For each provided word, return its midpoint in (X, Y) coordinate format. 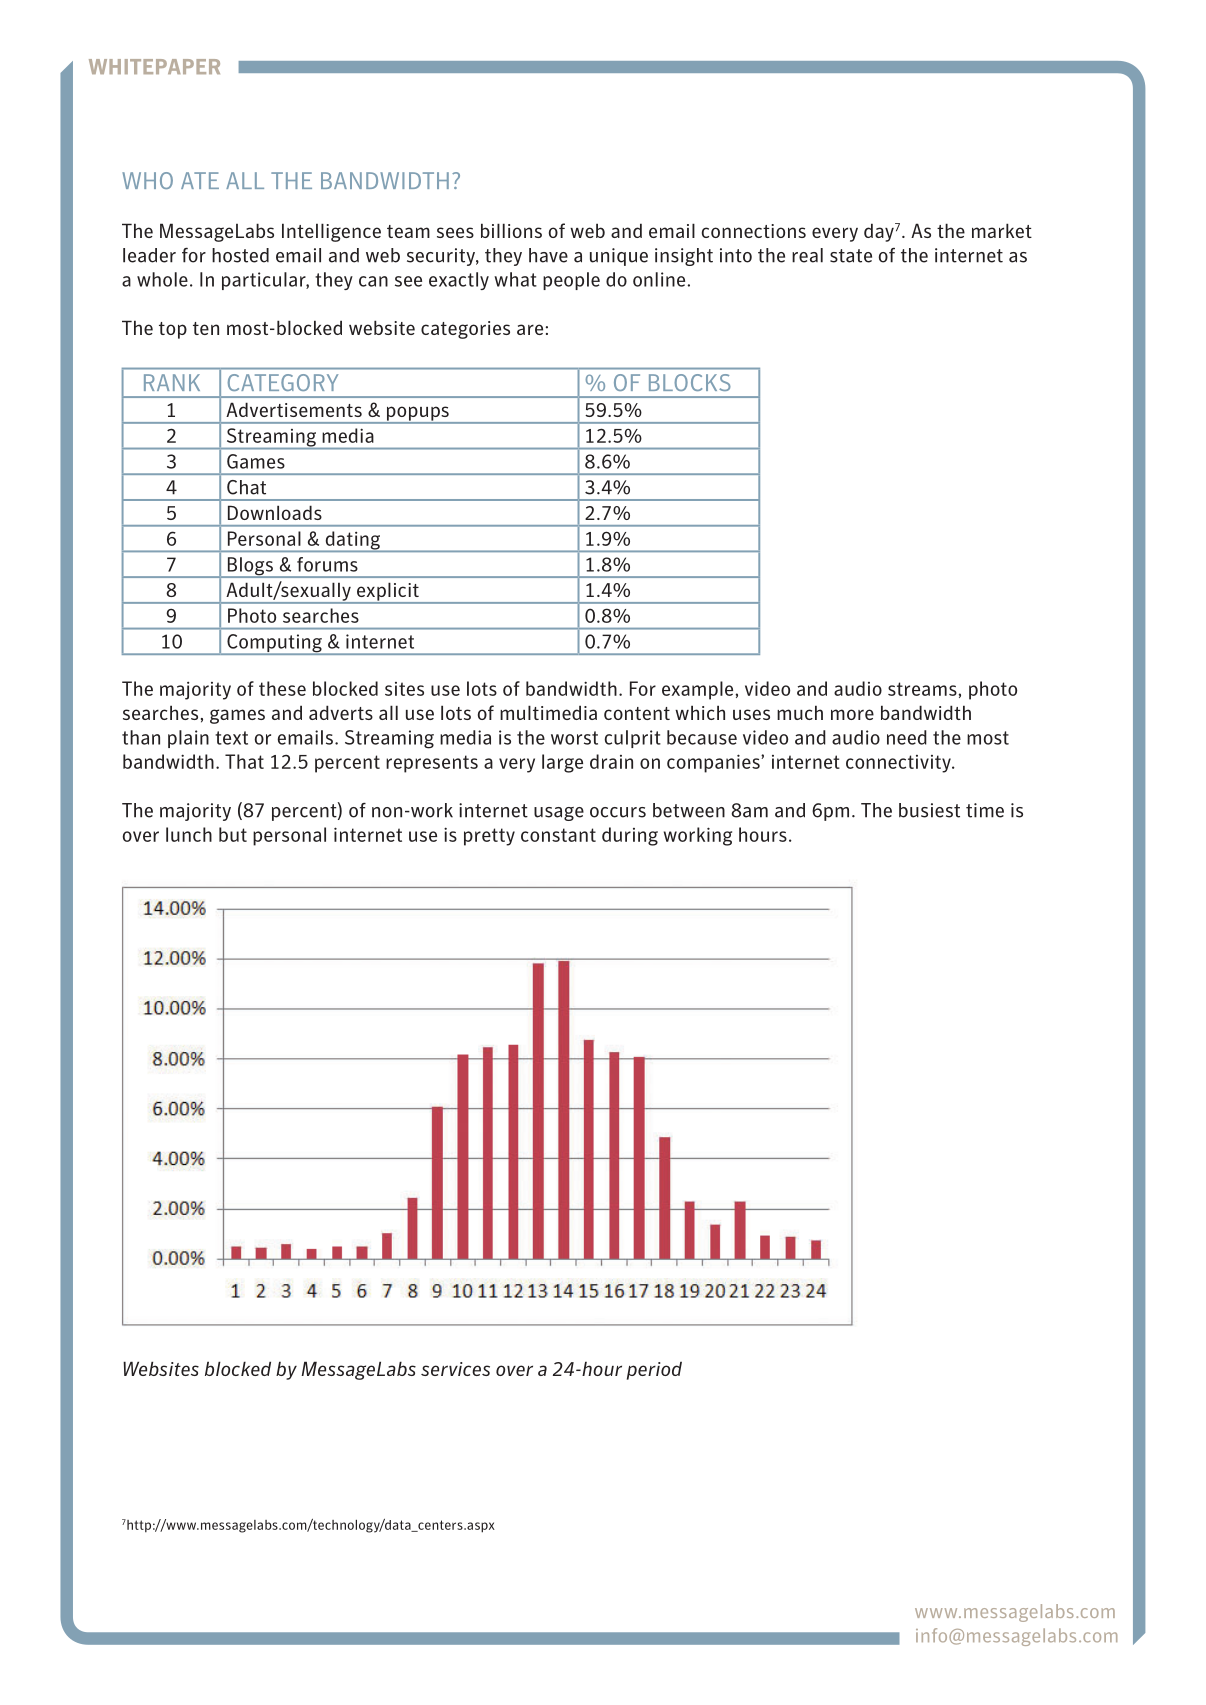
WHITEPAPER (154, 66)
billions (511, 230)
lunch (189, 834)
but (233, 834)
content (637, 713)
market (1002, 230)
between (689, 810)
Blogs (250, 567)
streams (922, 689)
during (630, 836)
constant (558, 835)
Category (283, 382)
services (455, 1369)
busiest (929, 810)
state (851, 256)
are (530, 329)
